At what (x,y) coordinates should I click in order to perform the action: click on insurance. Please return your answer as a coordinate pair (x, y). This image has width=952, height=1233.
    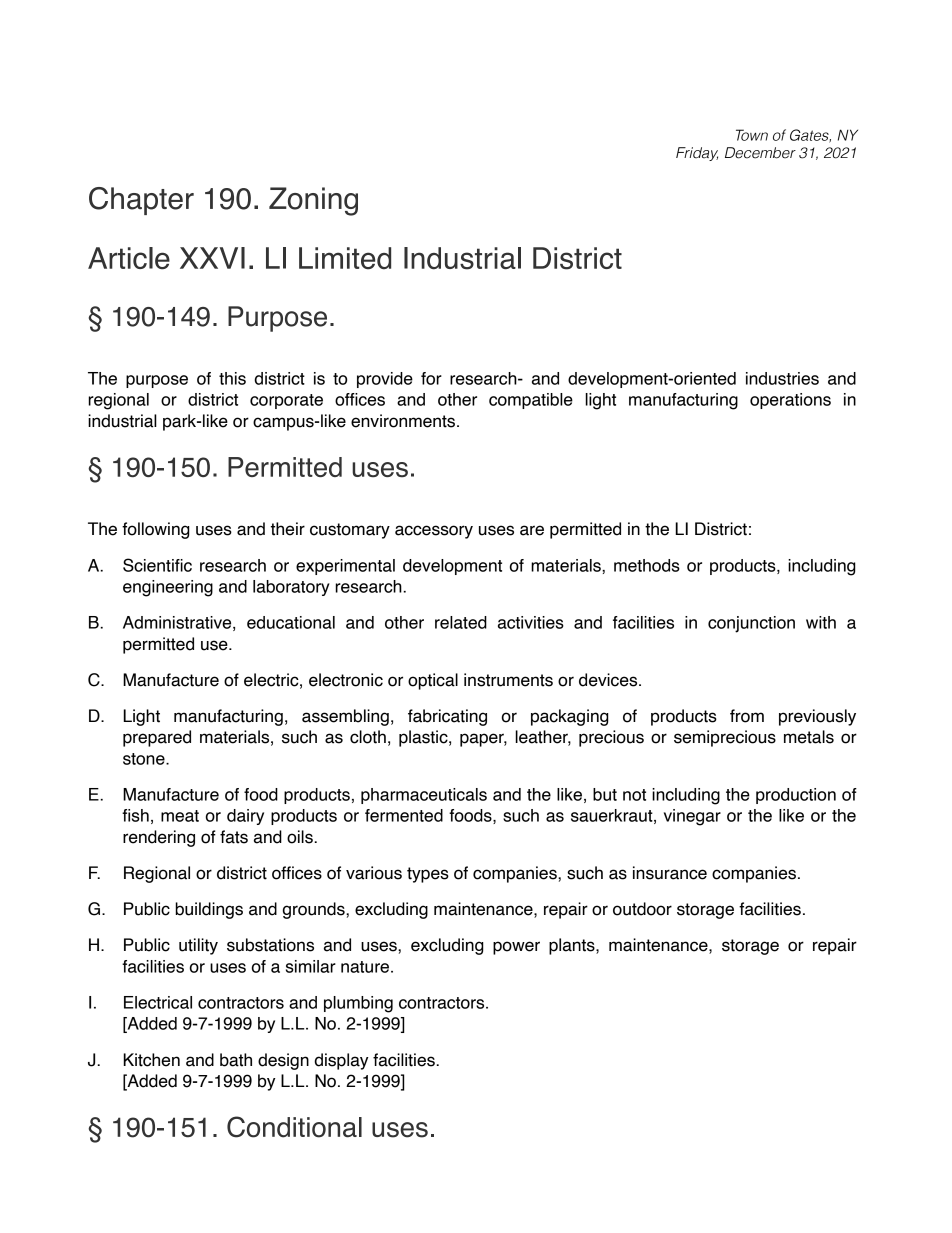
    Looking at the image, I should click on (670, 873).
